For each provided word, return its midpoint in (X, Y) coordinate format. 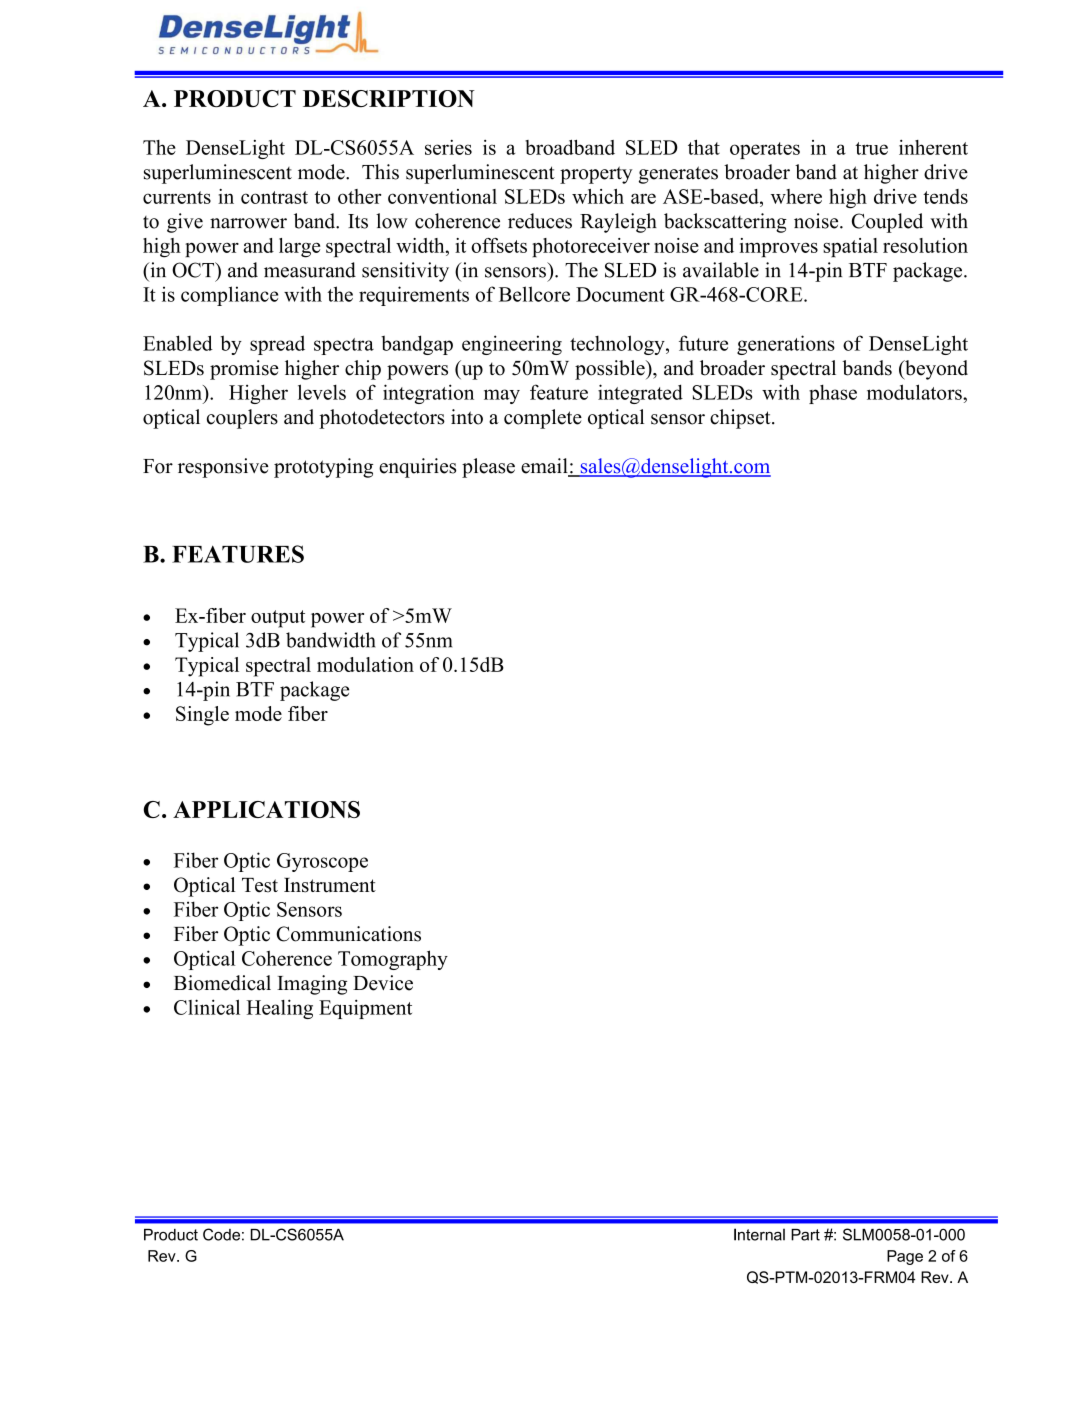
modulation (365, 664)
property (596, 175)
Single (202, 716)
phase (833, 394)
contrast (274, 197)
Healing (280, 1009)
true (871, 148)
